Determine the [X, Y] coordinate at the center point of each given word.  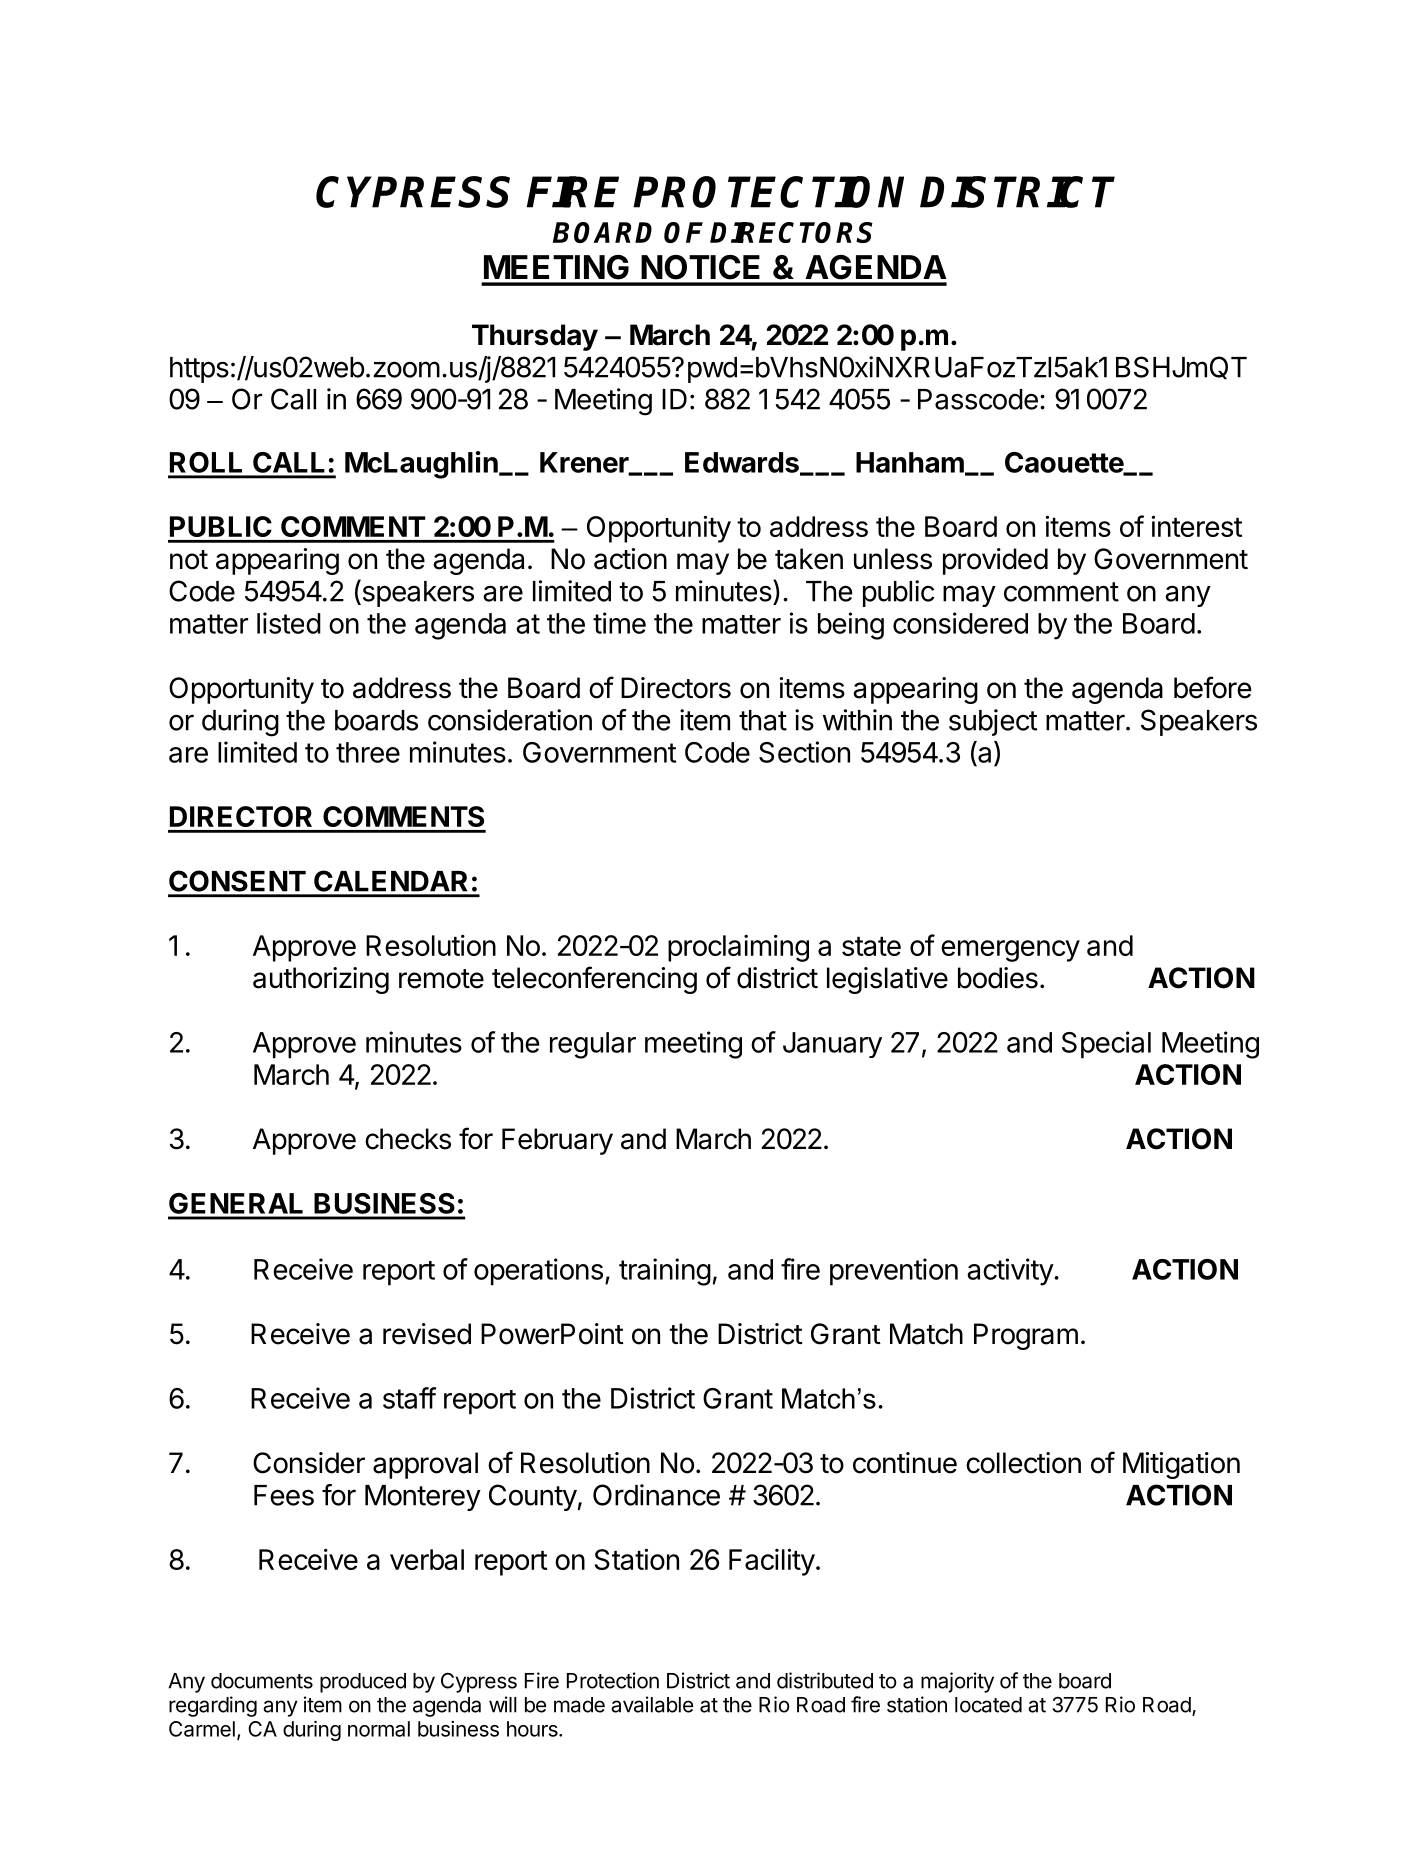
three [368, 752]
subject [993, 722]
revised [427, 1334]
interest [1197, 526]
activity [1011, 1272]
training [665, 1272]
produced [363, 1683]
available [652, 1704]
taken [809, 559]
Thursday [535, 337]
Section [804, 752]
